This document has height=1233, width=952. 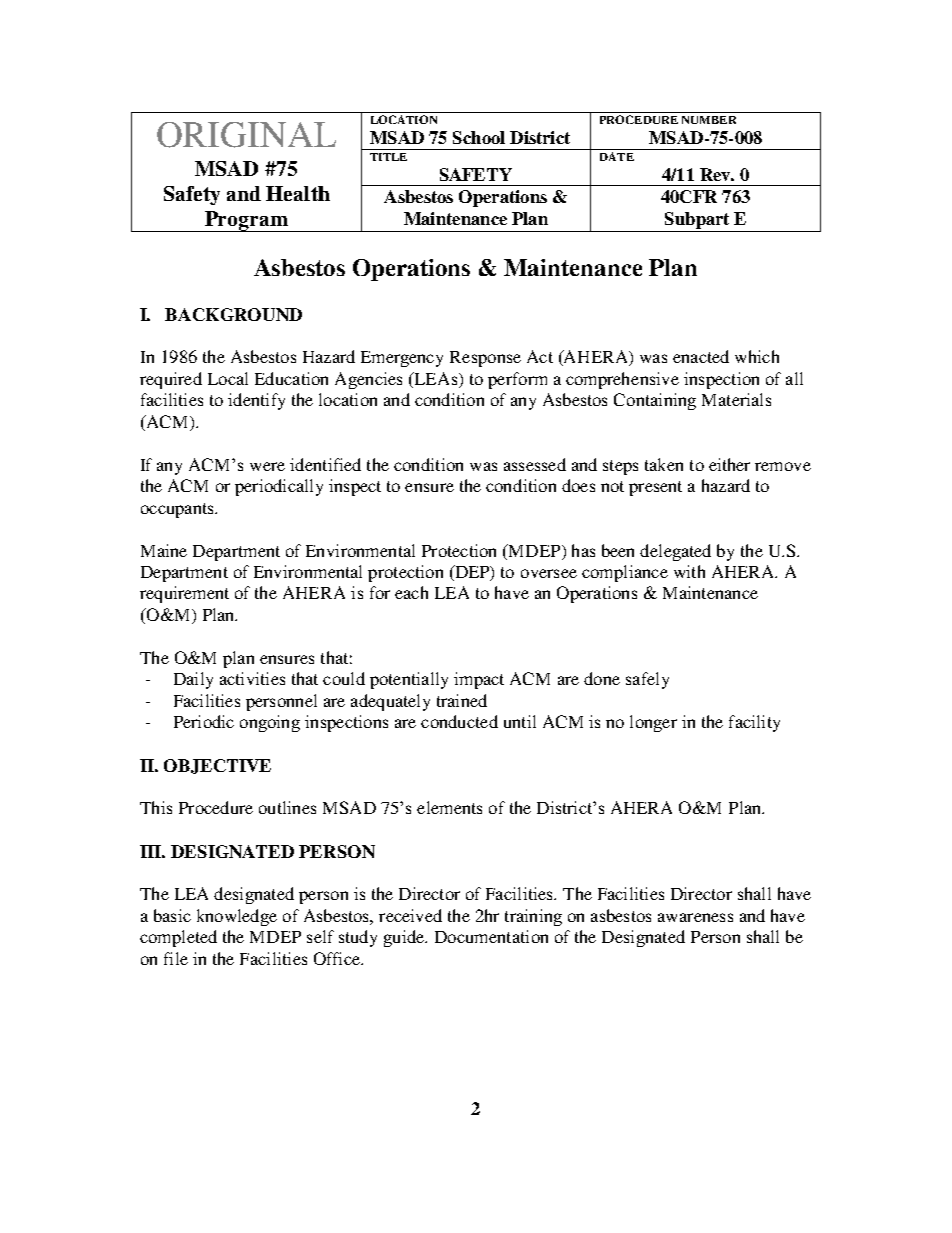 I want to click on perform, so click(x=517, y=380).
